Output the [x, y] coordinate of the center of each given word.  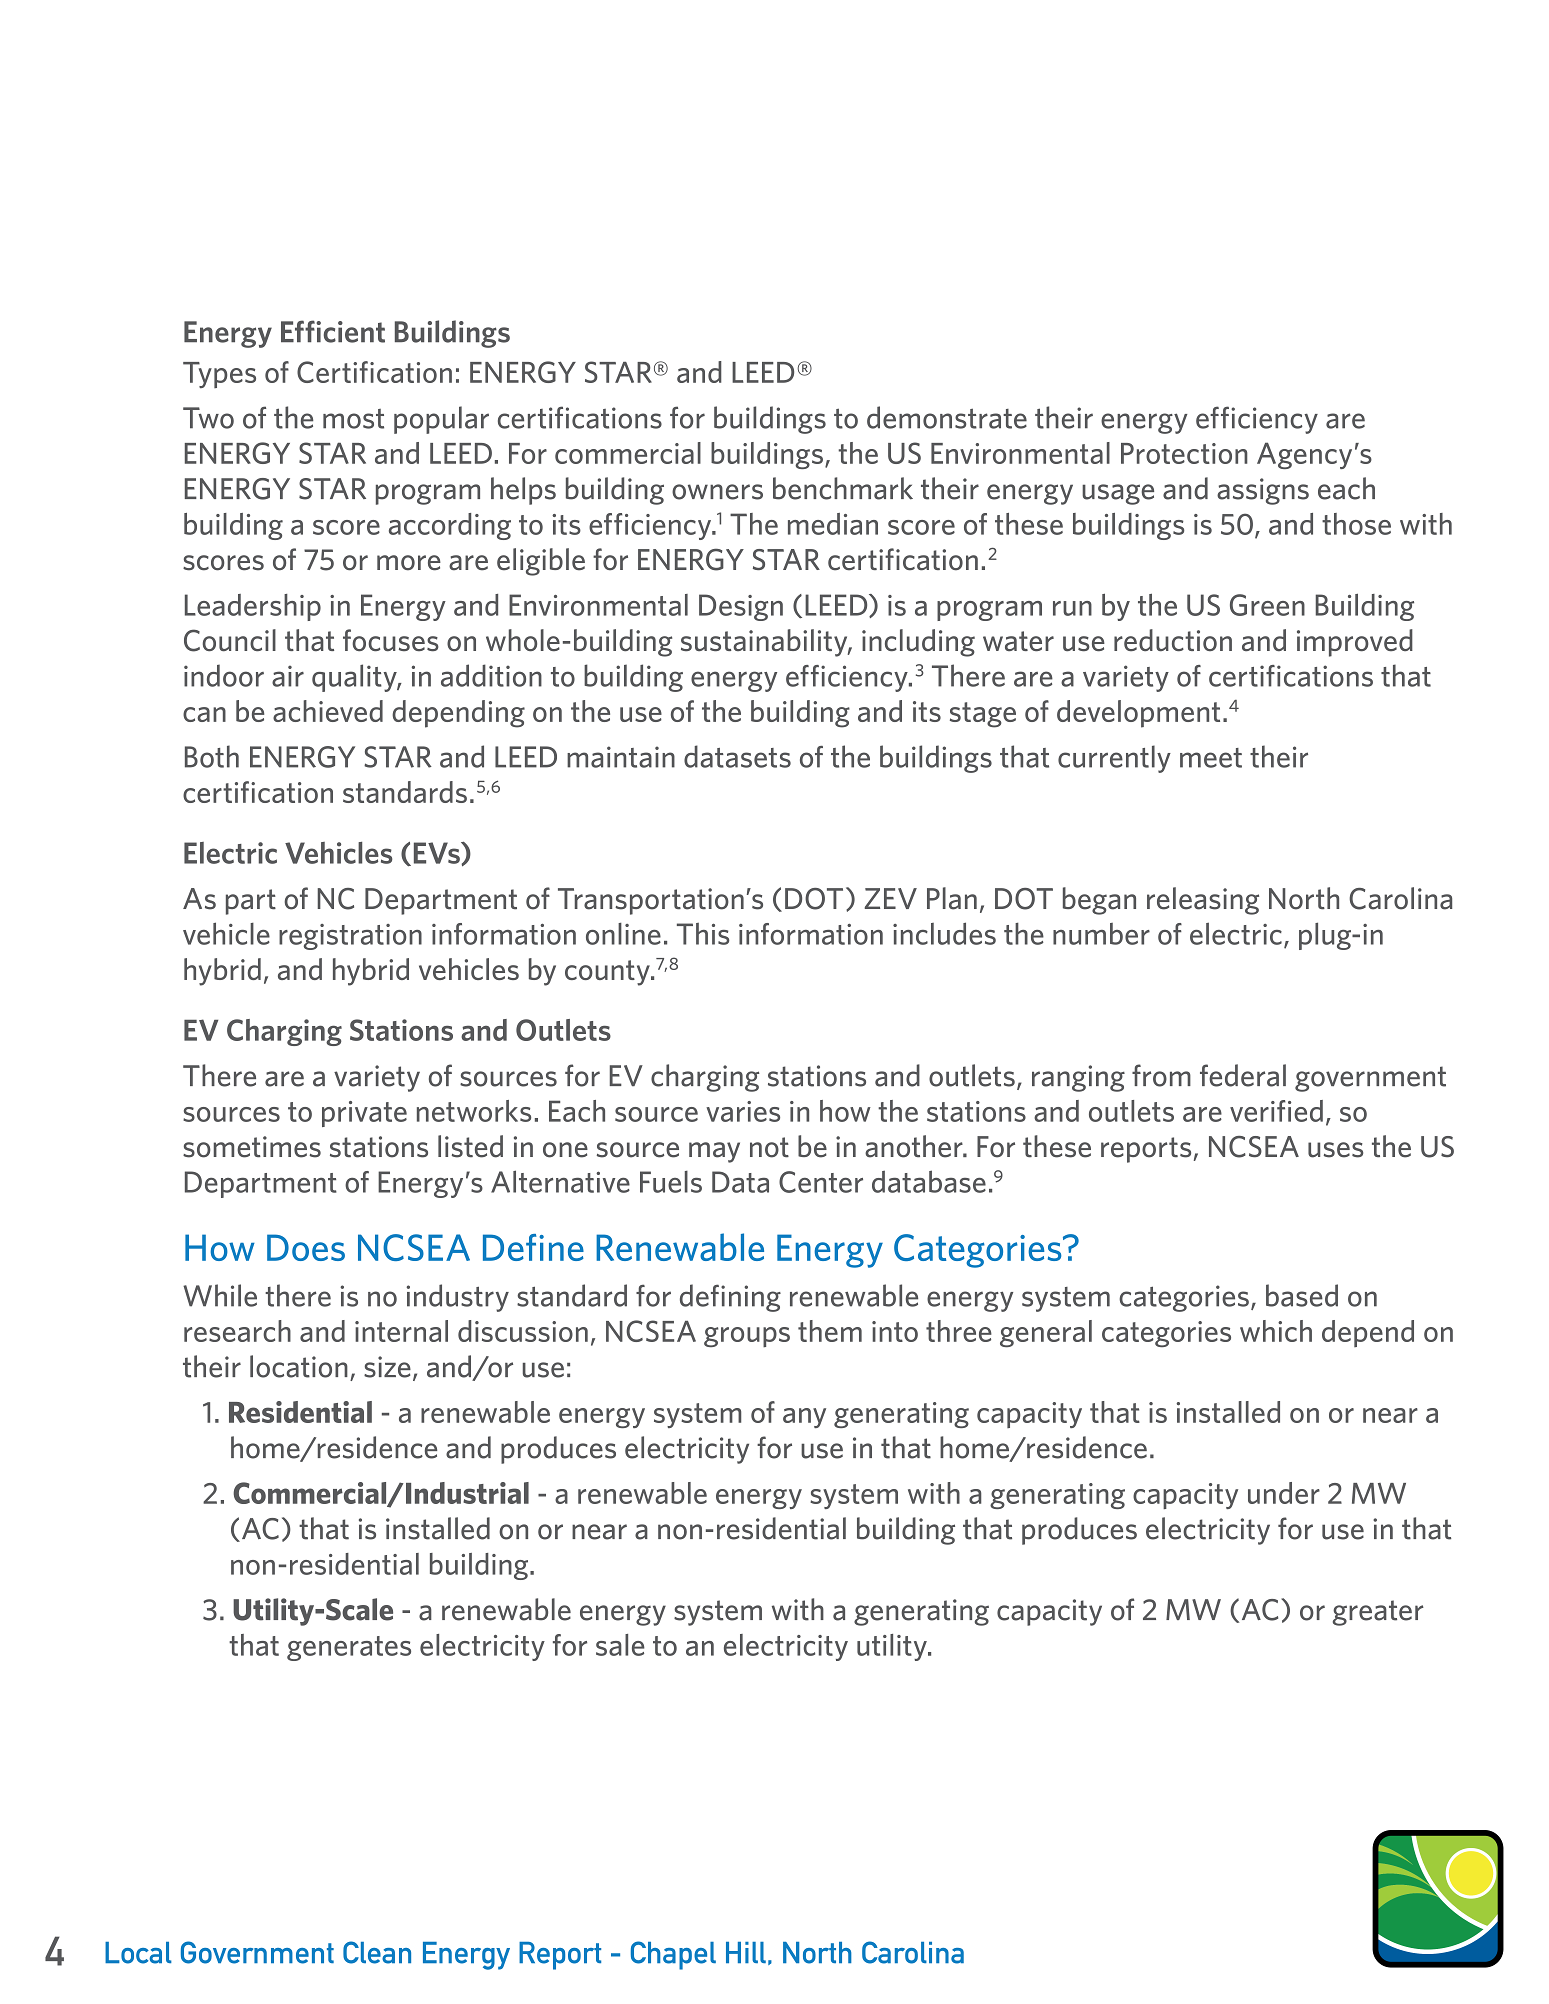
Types [219, 375]
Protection [1184, 453]
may [714, 1152]
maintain [621, 757]
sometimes [252, 1147]
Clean [377, 1952]
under [1284, 1493]
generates [349, 1648]
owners [717, 492]
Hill [746, 1952]
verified [1276, 1111]
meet [1211, 758]
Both [212, 756]
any [804, 1418]
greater [1378, 1613]
